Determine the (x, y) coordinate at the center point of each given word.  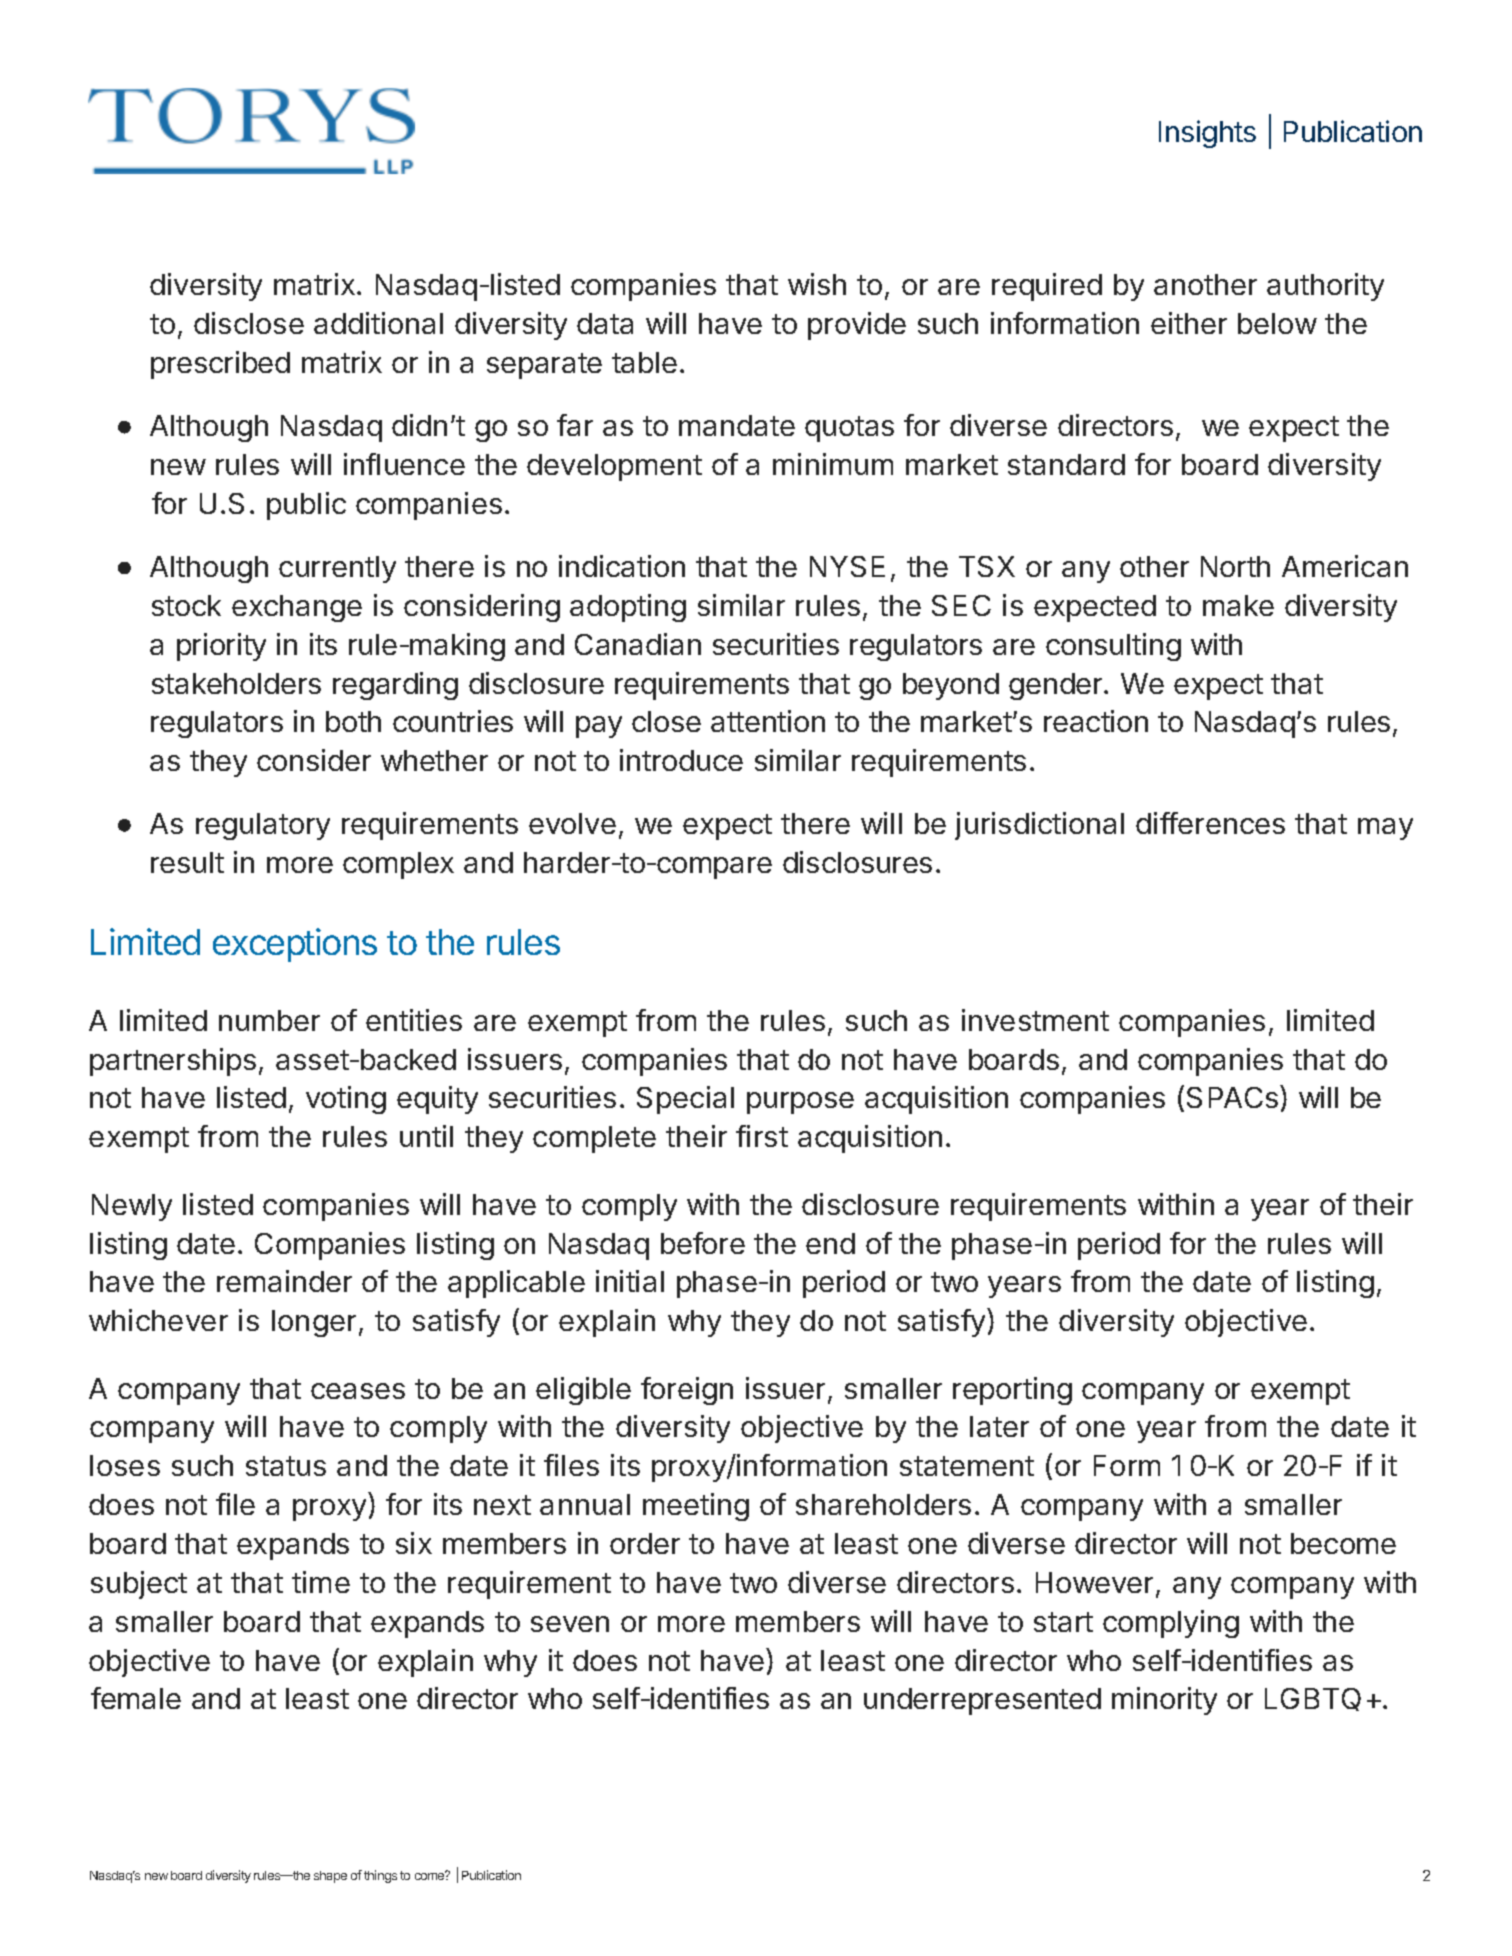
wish (817, 284)
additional (378, 323)
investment (1035, 1020)
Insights (1207, 134)
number (269, 1020)
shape (330, 1877)
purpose (800, 1103)
